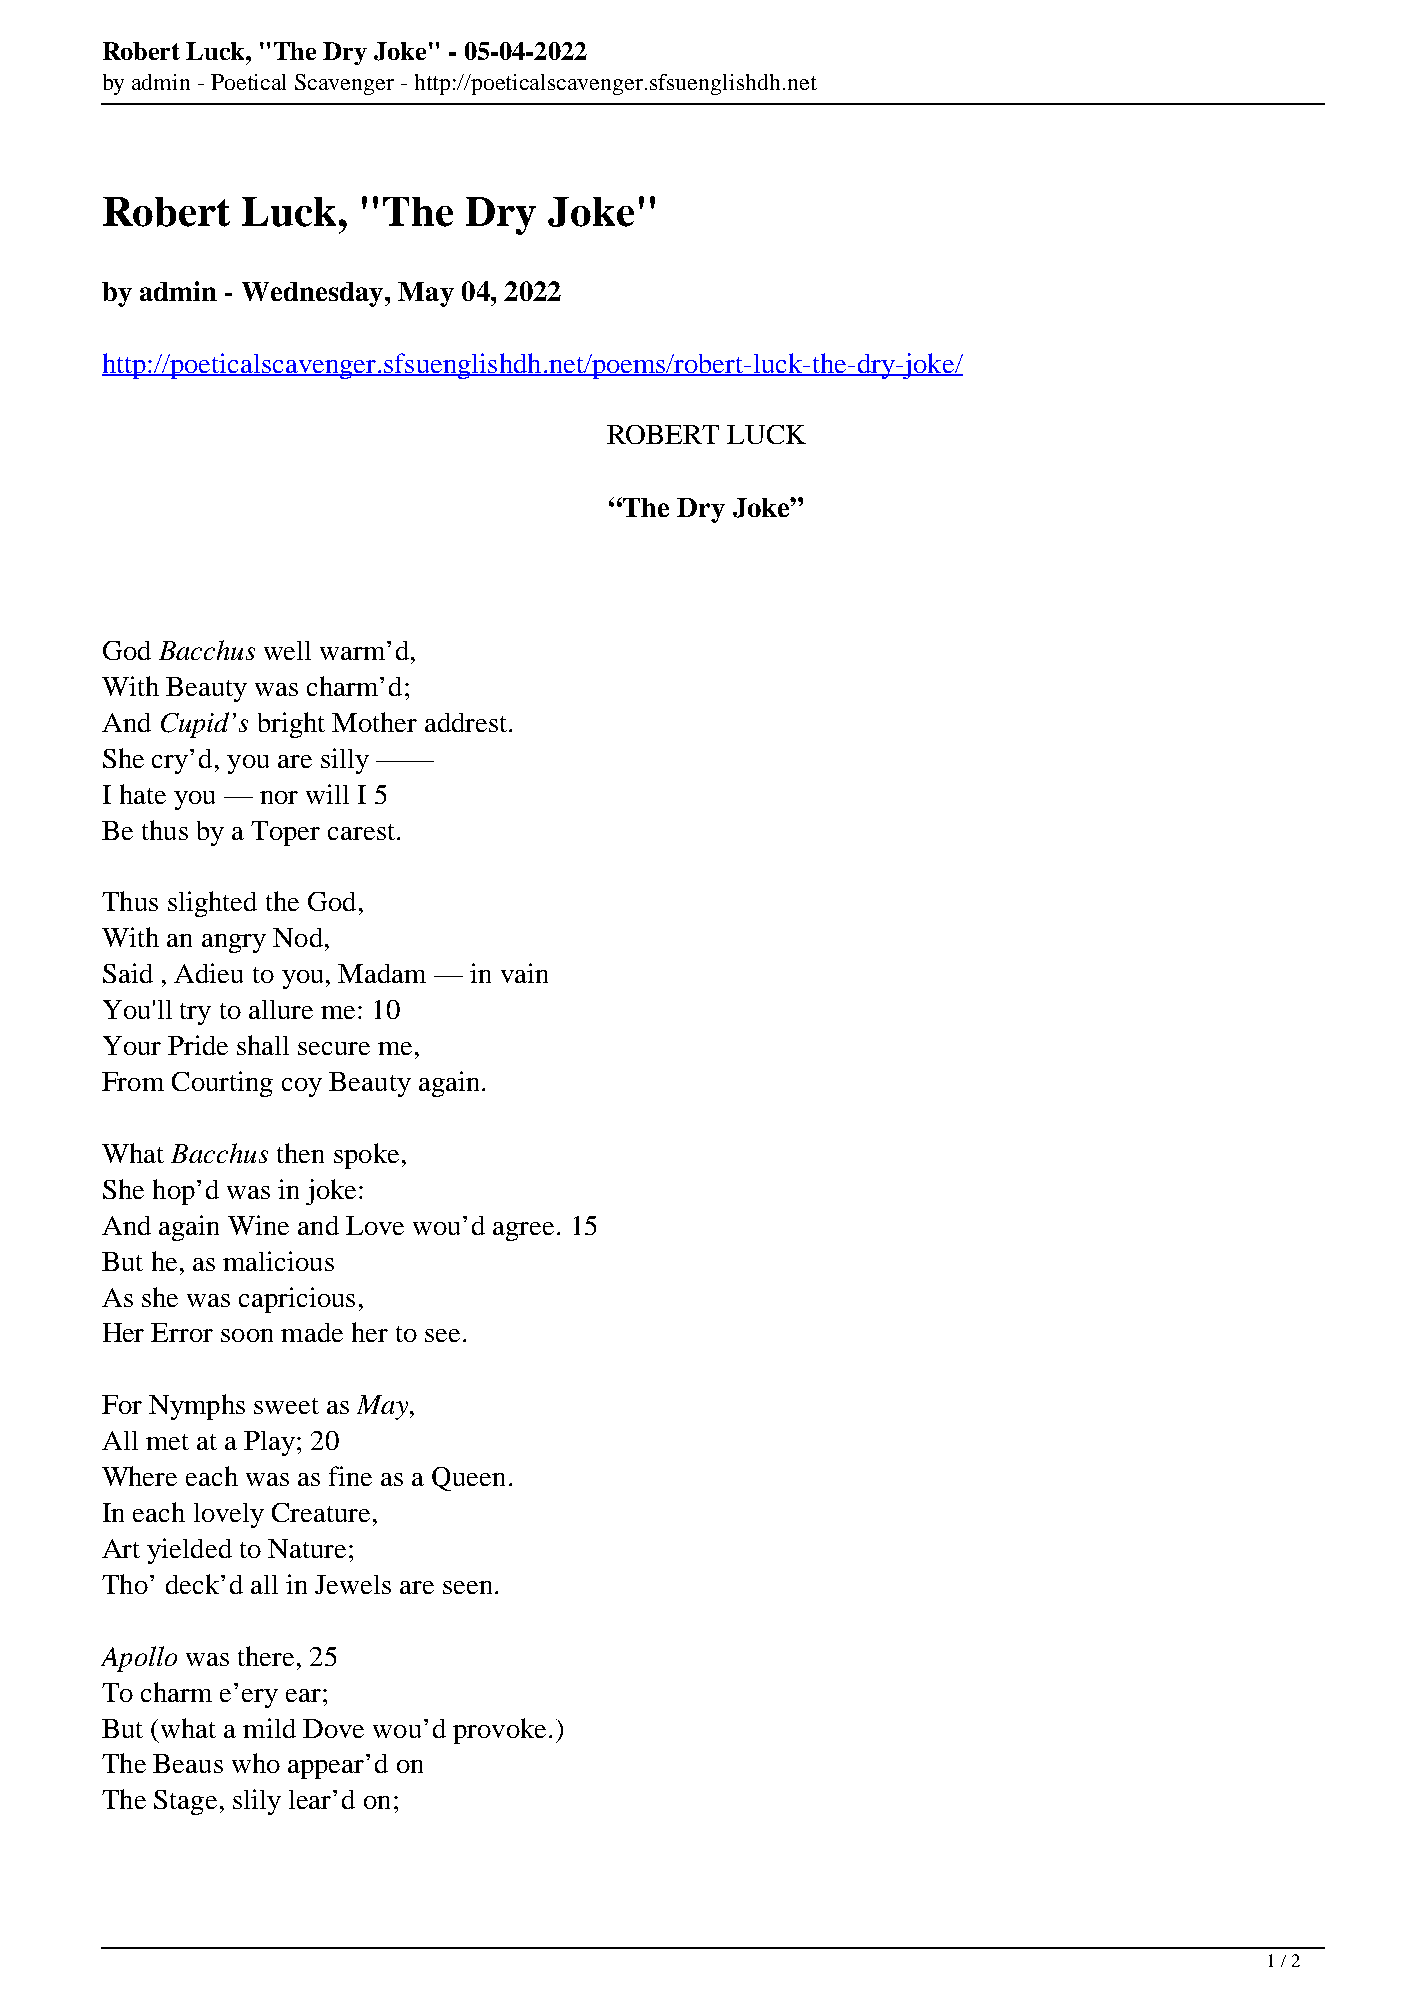 The height and width of the document is (2016, 1426). I want to click on secure, so click(334, 1048).
